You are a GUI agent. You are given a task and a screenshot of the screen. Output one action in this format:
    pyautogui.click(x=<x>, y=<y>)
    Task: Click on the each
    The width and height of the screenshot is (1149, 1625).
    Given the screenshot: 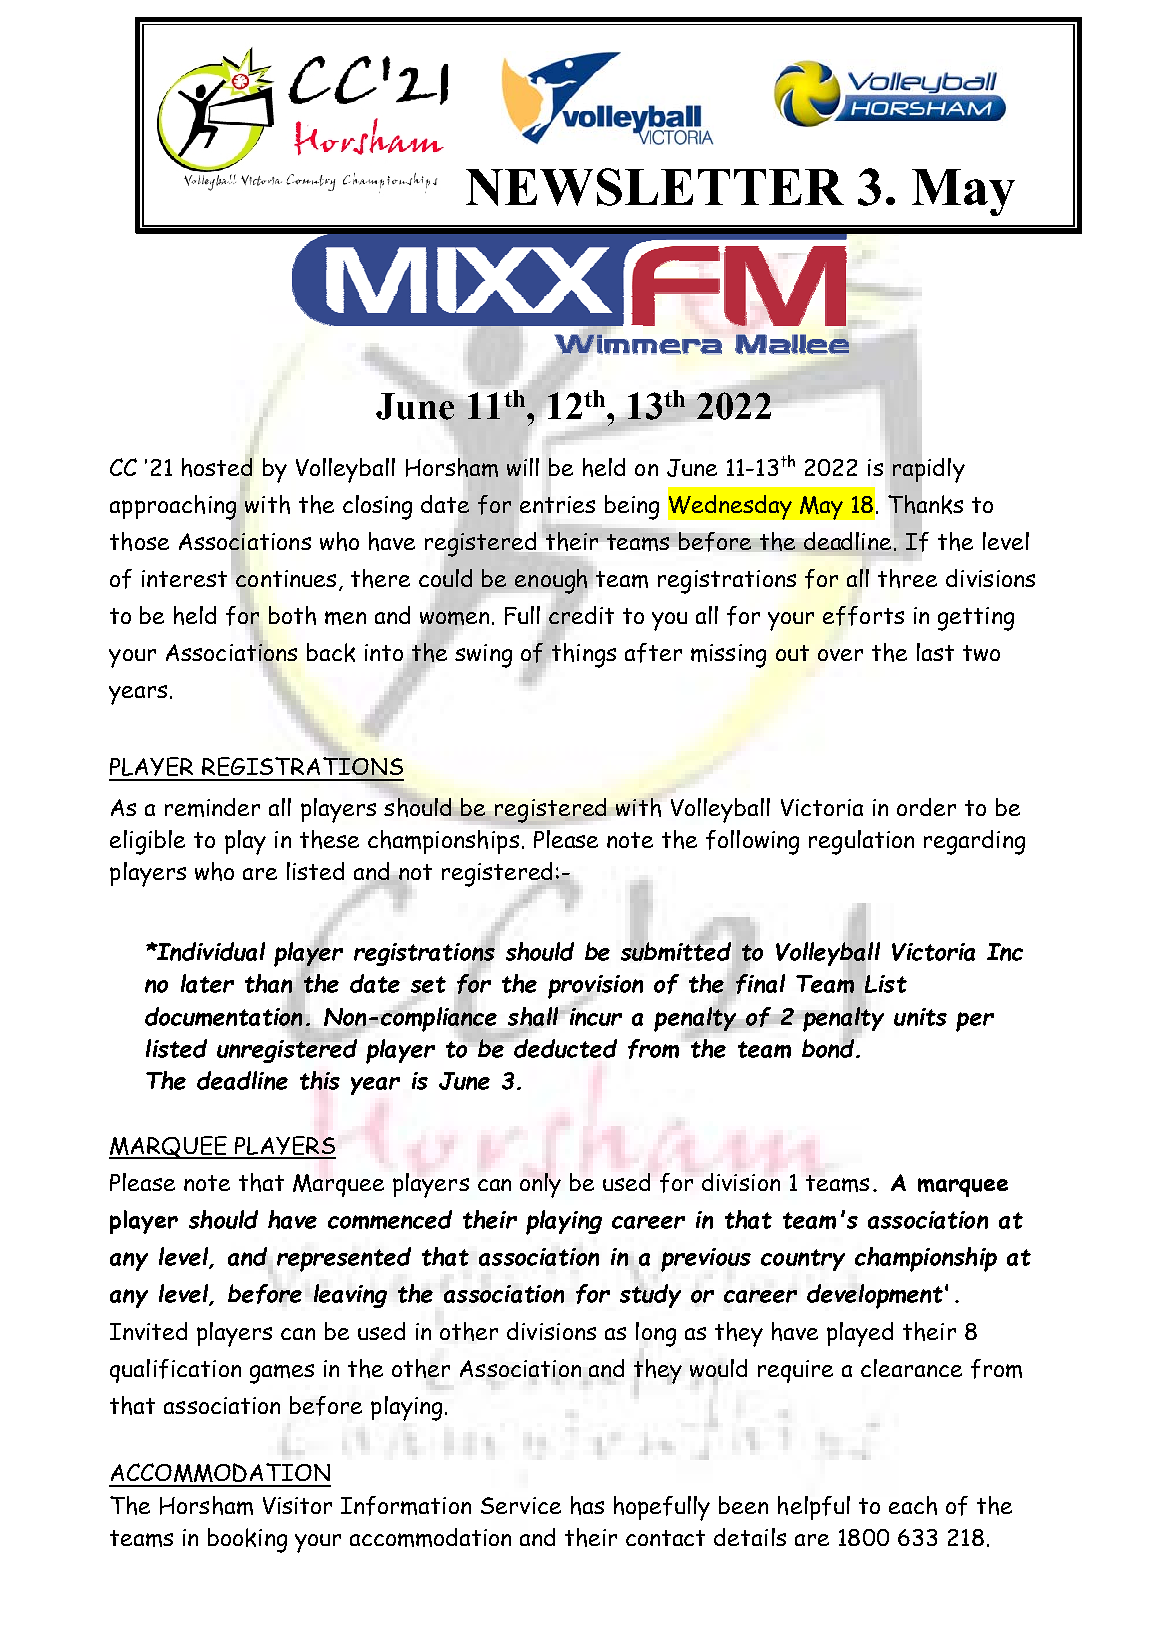 What is the action you would take?
    pyautogui.click(x=913, y=1505)
